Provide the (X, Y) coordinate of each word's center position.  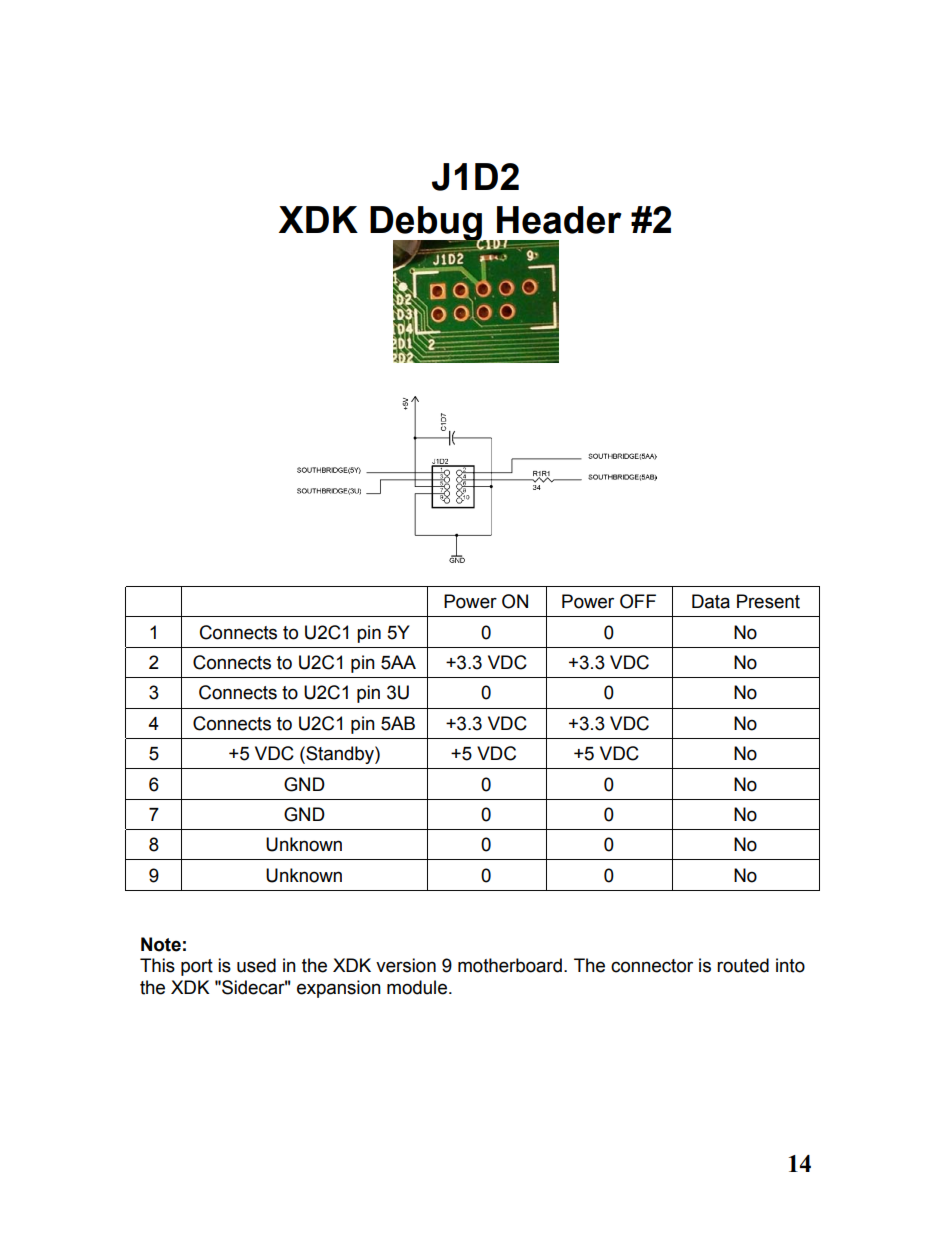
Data (711, 601)
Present (768, 601)
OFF (638, 601)
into (790, 965)
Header (559, 220)
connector (652, 966)
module (418, 987)
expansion (339, 989)
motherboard (510, 965)
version (406, 965)
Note (161, 944)
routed (743, 965)
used (256, 965)
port (197, 967)
